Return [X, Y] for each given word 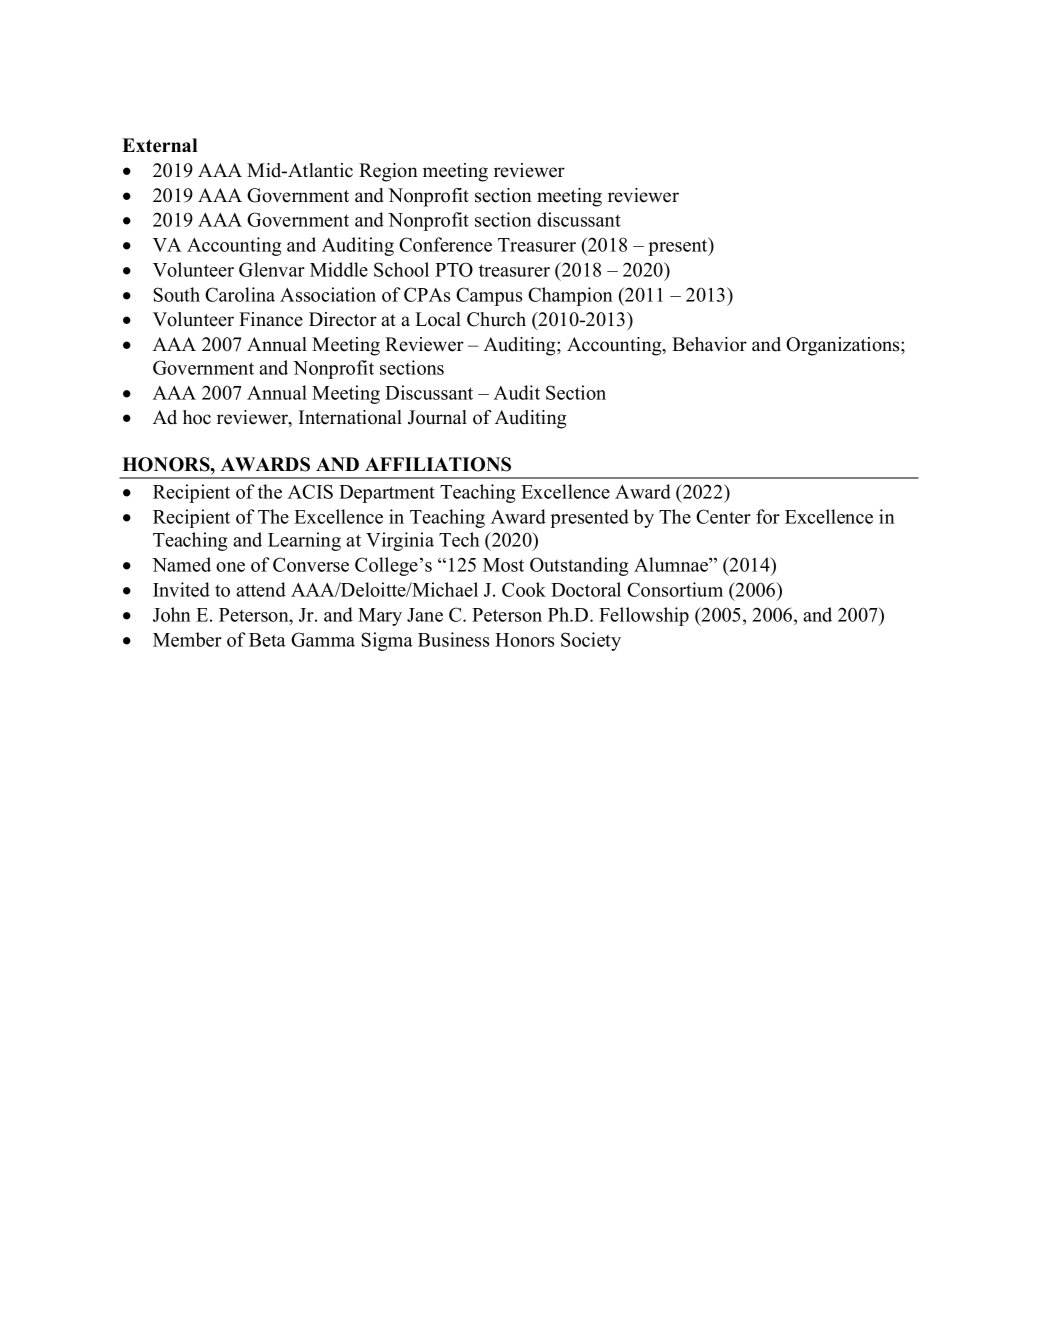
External [159, 145]
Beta [267, 640]
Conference [445, 244]
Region [388, 172]
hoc [197, 417]
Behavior [709, 344]
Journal [437, 417]
